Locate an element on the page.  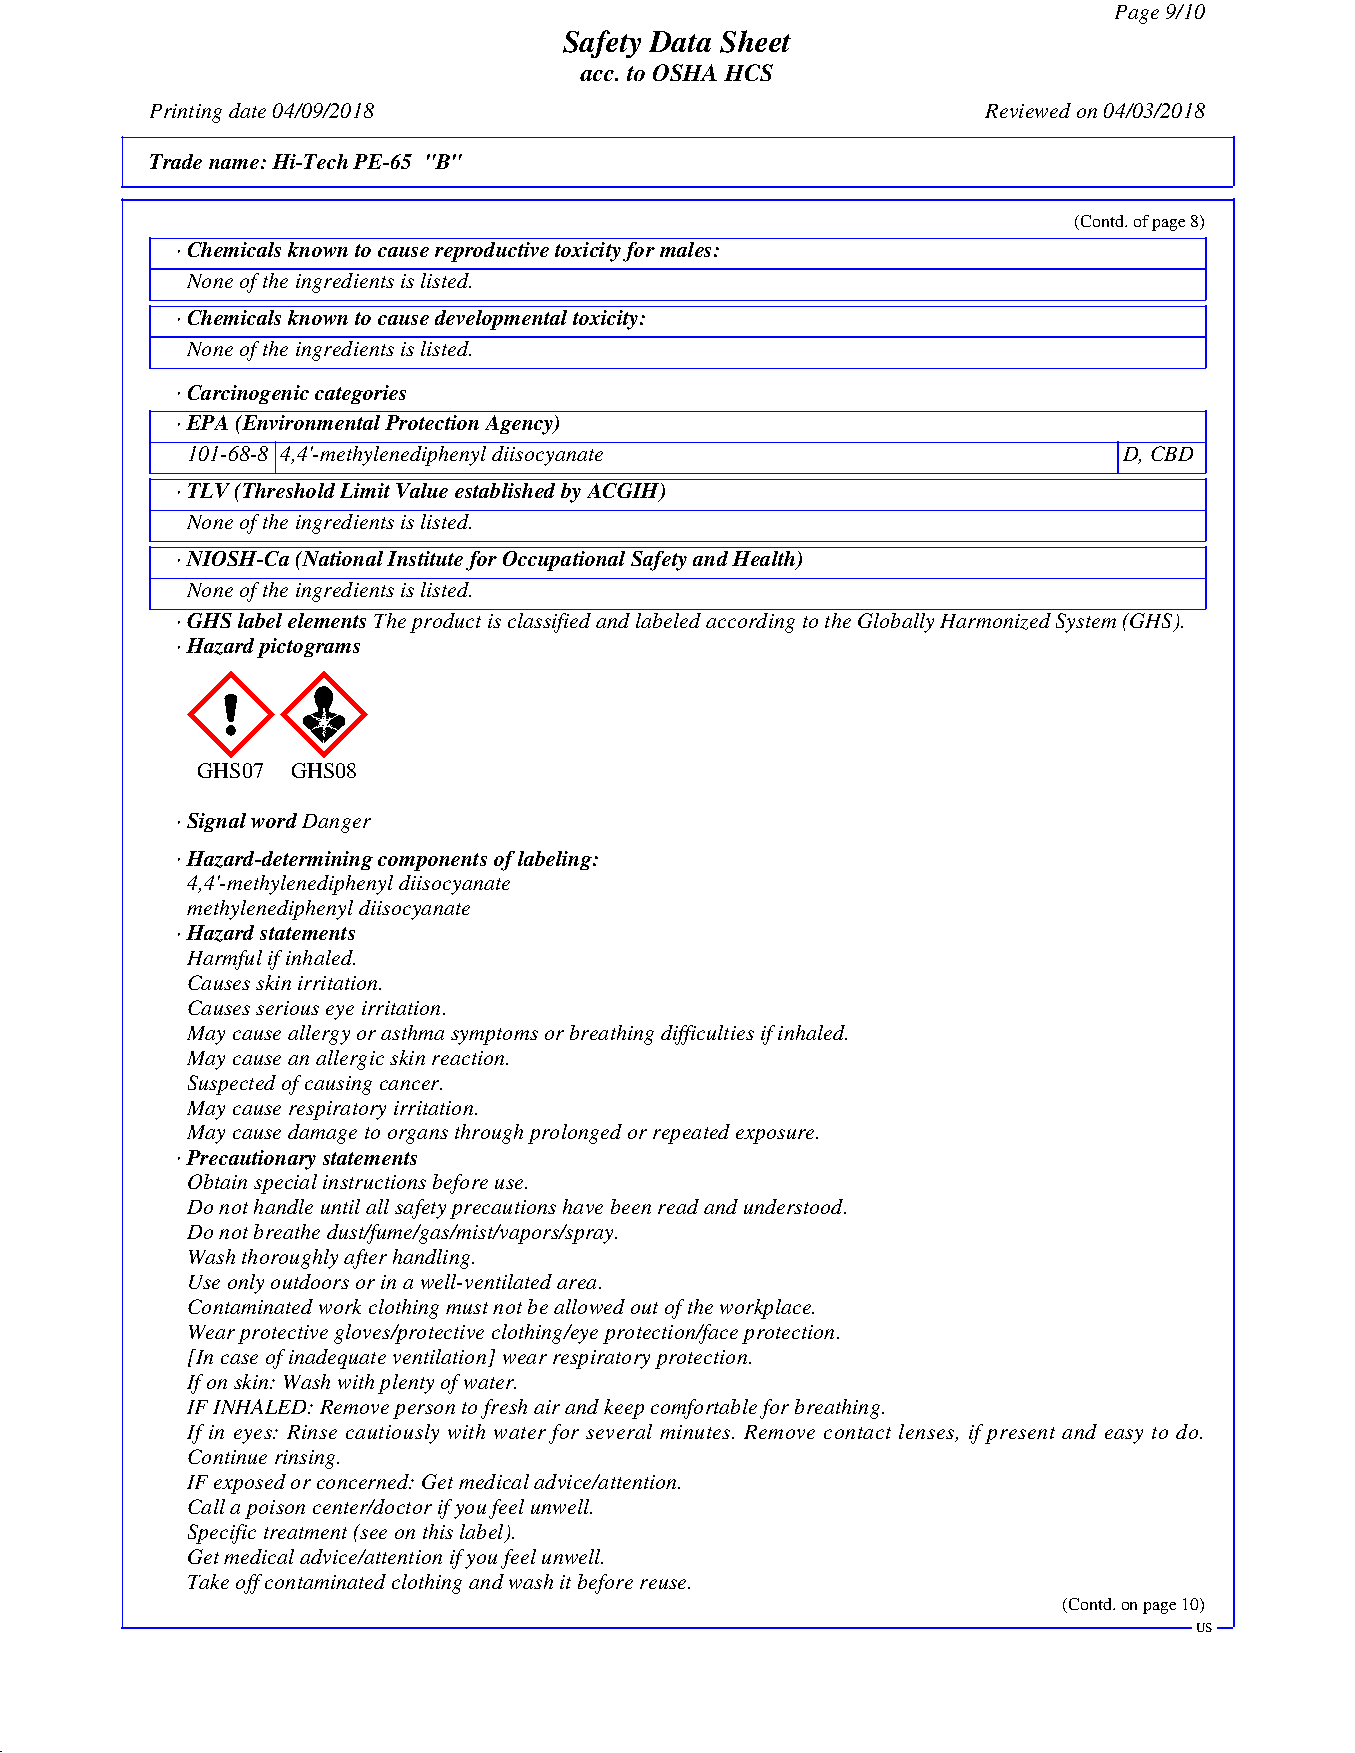
present is located at coordinates (1020, 1435).
